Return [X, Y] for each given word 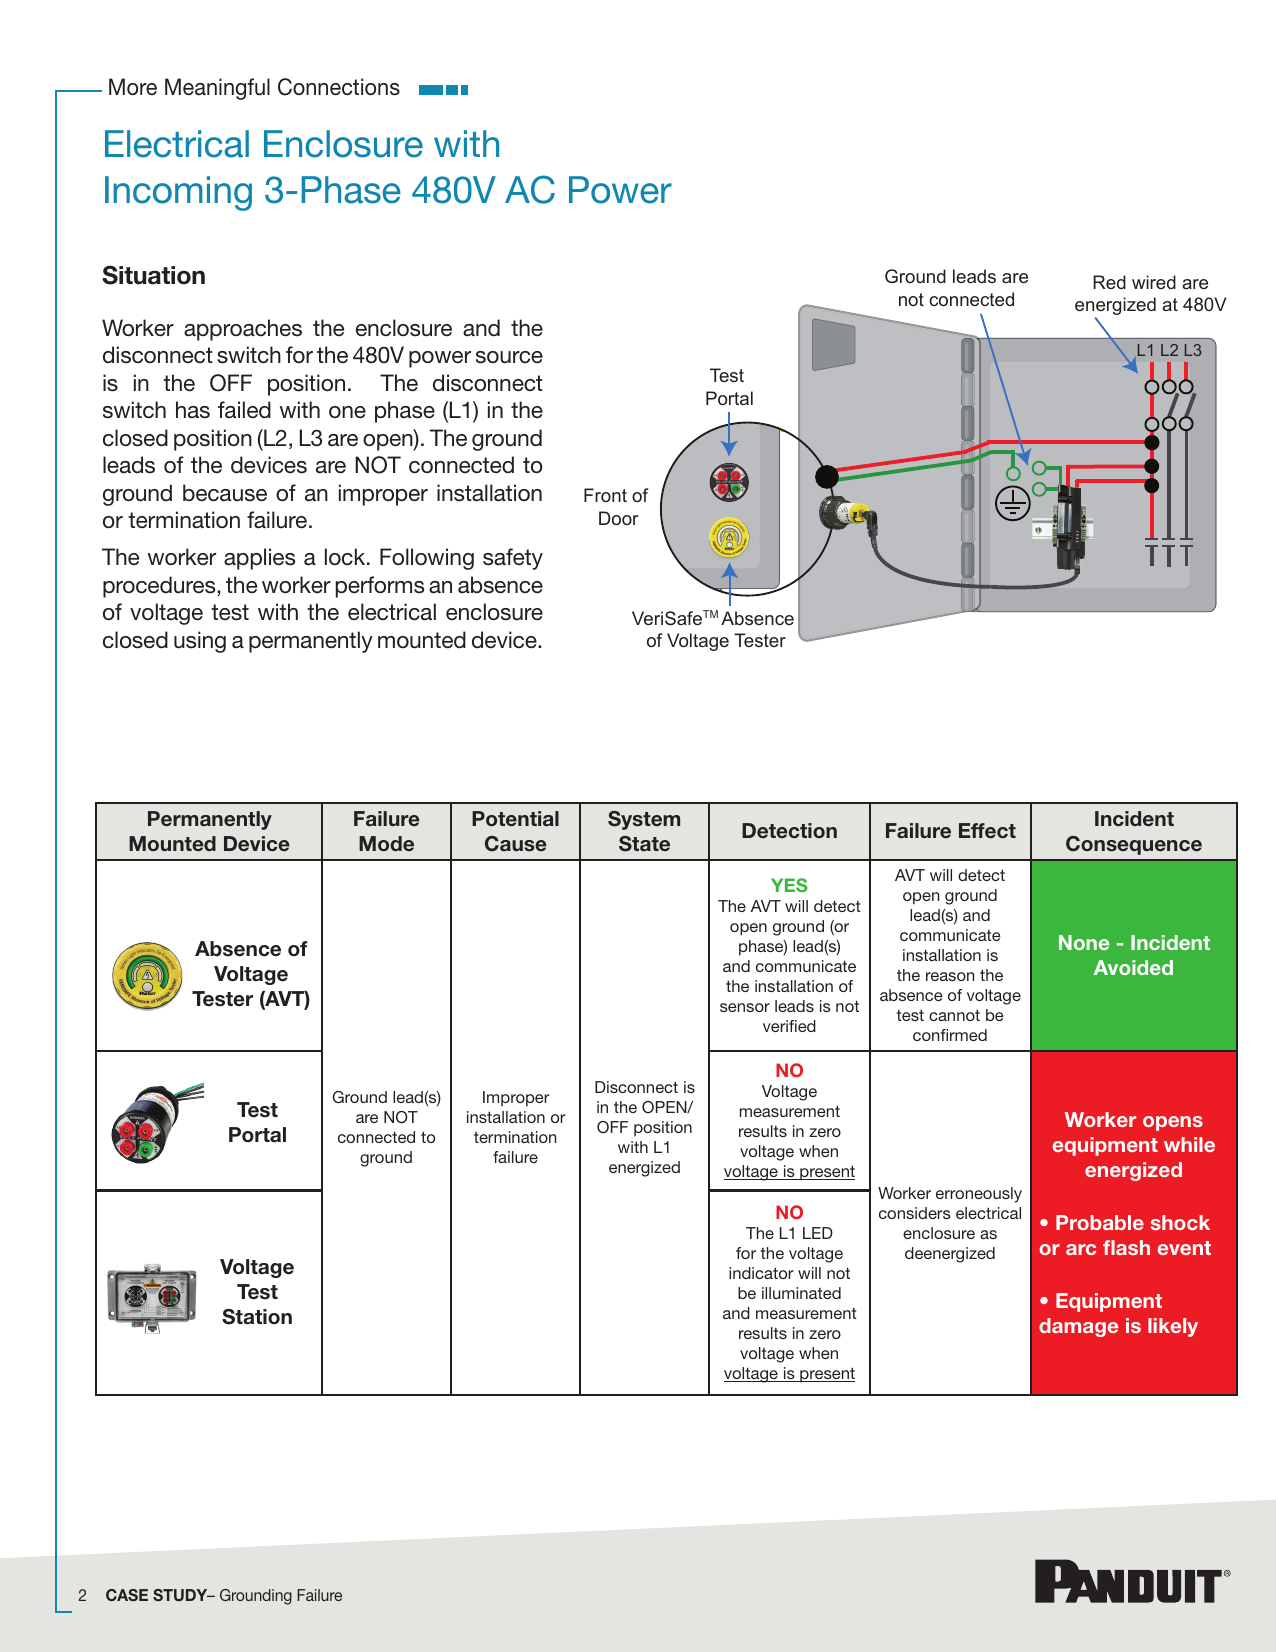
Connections [339, 87]
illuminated [801, 1293]
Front [605, 495]
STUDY [181, 1595]
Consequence [1134, 845]
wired [1154, 282]
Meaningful [217, 89]
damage [1078, 1327]
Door [619, 518]
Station [257, 1317]
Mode [386, 844]
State [644, 844]
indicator [761, 1273]
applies [260, 559]
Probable [1100, 1222]
